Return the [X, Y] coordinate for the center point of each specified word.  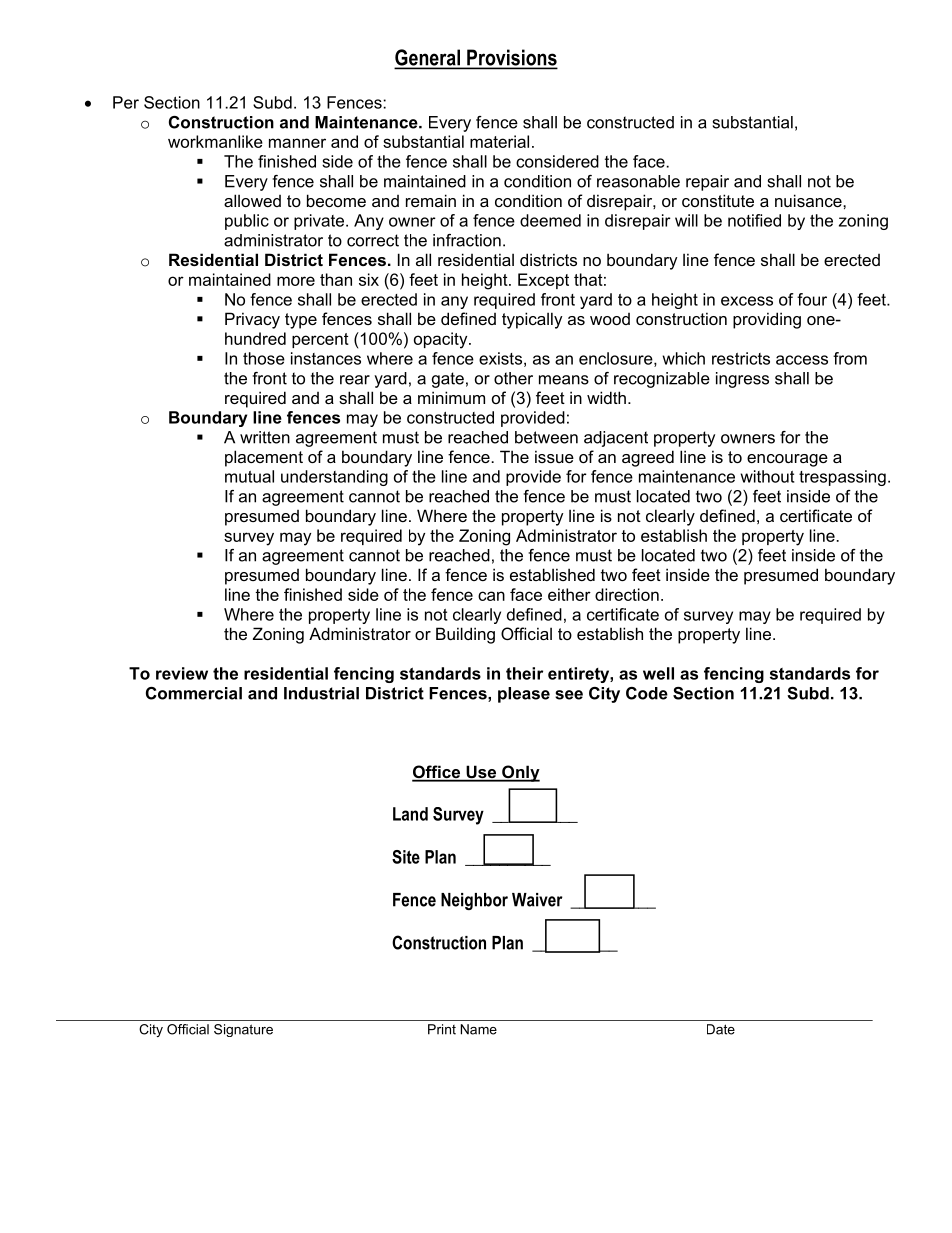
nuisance [809, 200]
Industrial [321, 693]
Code [647, 693]
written [265, 437]
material [499, 141]
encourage [787, 460]
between [546, 437]
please [524, 695]
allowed [252, 200]
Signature [243, 1030]
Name [479, 1029]
